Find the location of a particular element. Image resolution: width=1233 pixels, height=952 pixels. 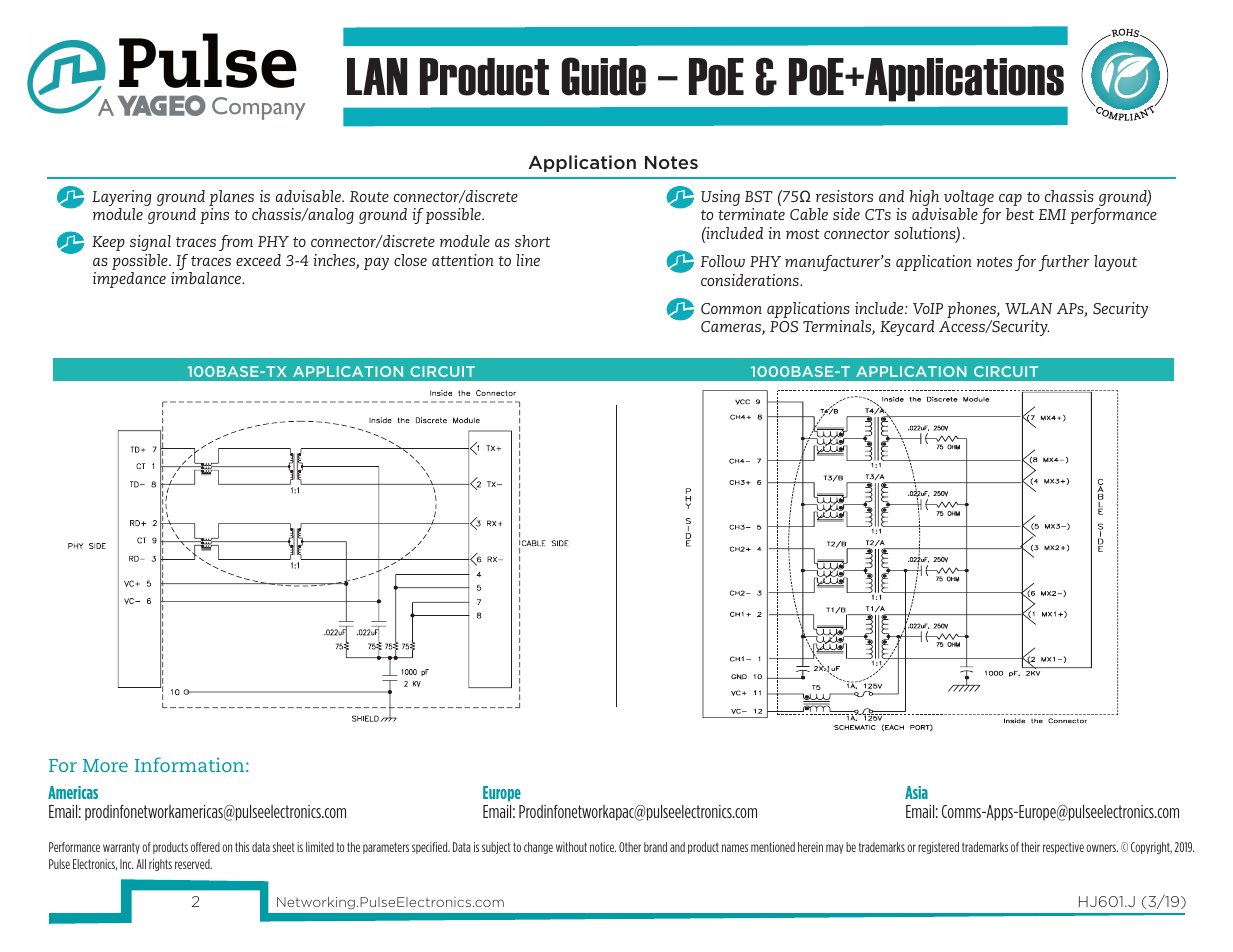

Cameras is located at coordinates (732, 328).
